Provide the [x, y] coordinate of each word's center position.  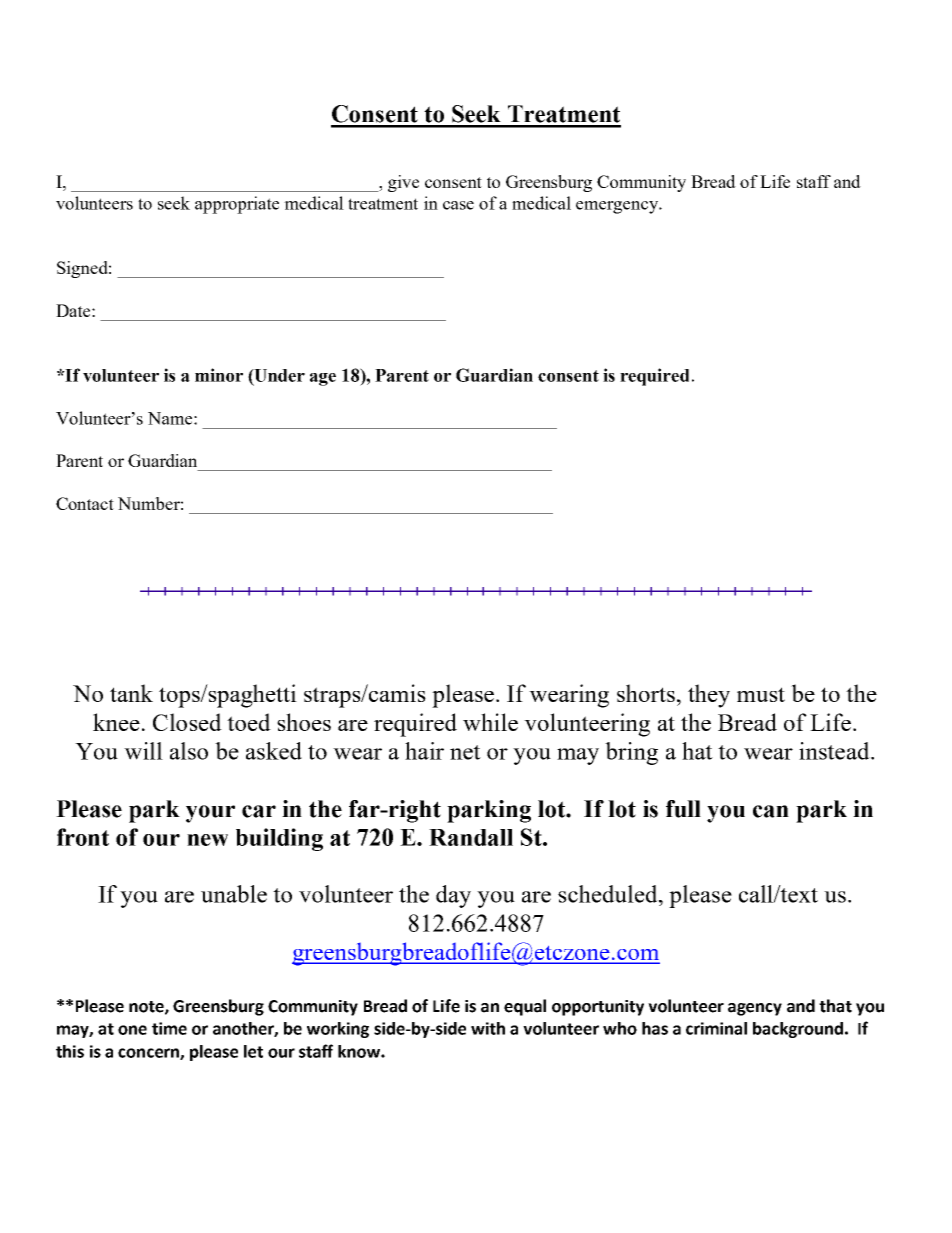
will [143, 751]
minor [219, 375]
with [488, 1028]
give [403, 183]
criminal [716, 1028]
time [169, 1028]
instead [835, 751]
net [465, 752]
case [458, 205]
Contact [85, 503]
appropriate [237, 205]
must [761, 694]
